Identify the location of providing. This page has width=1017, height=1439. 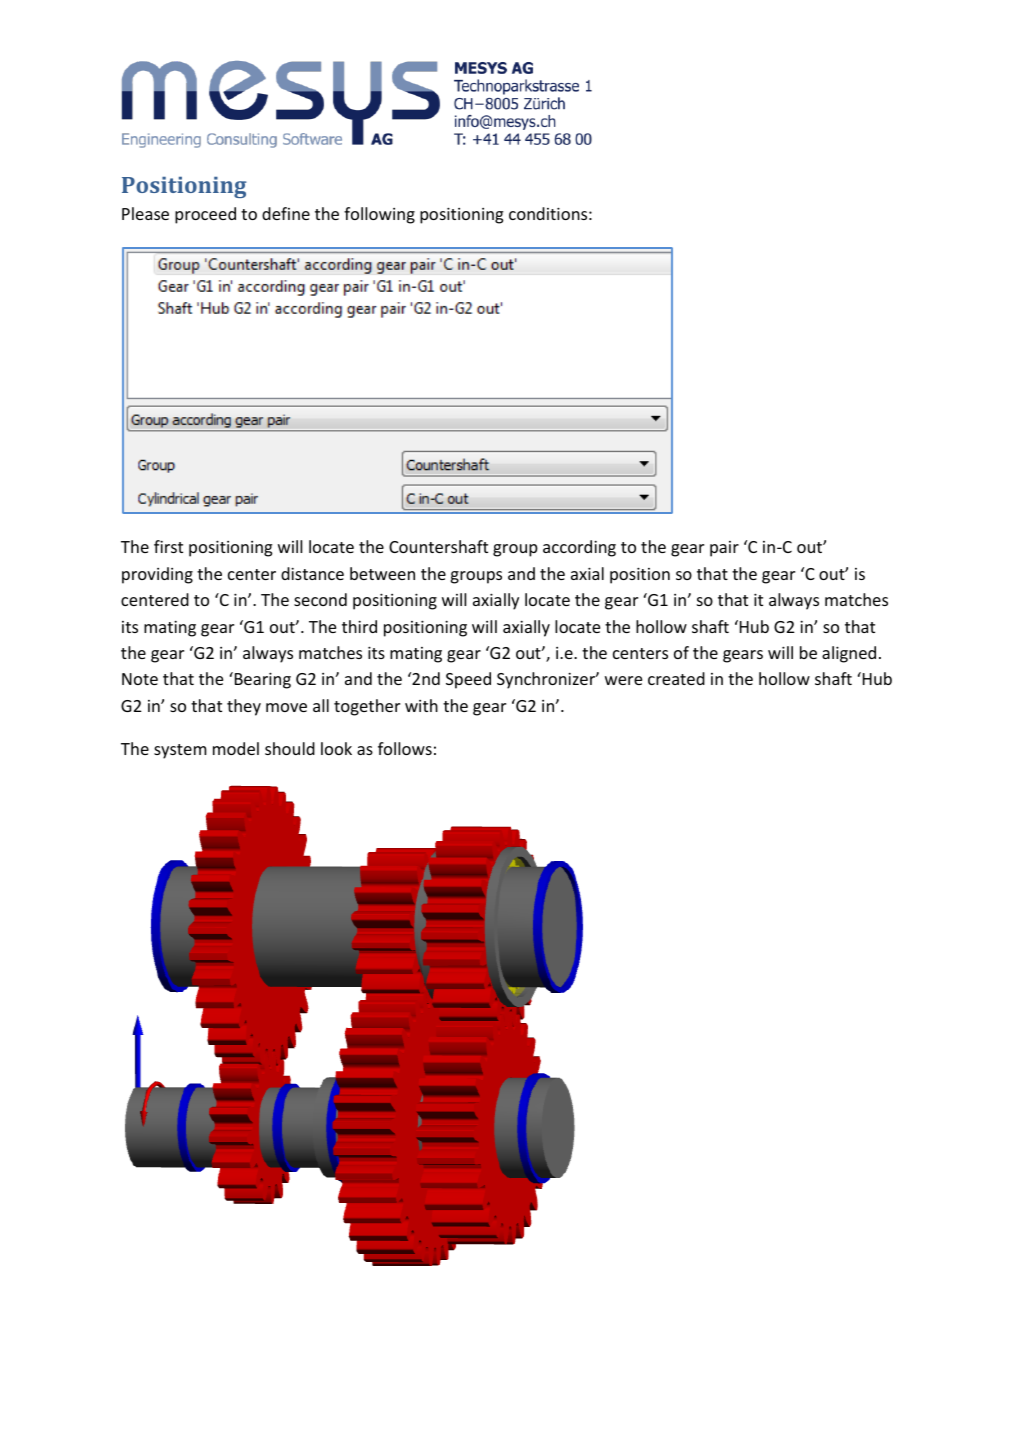
(157, 575).
